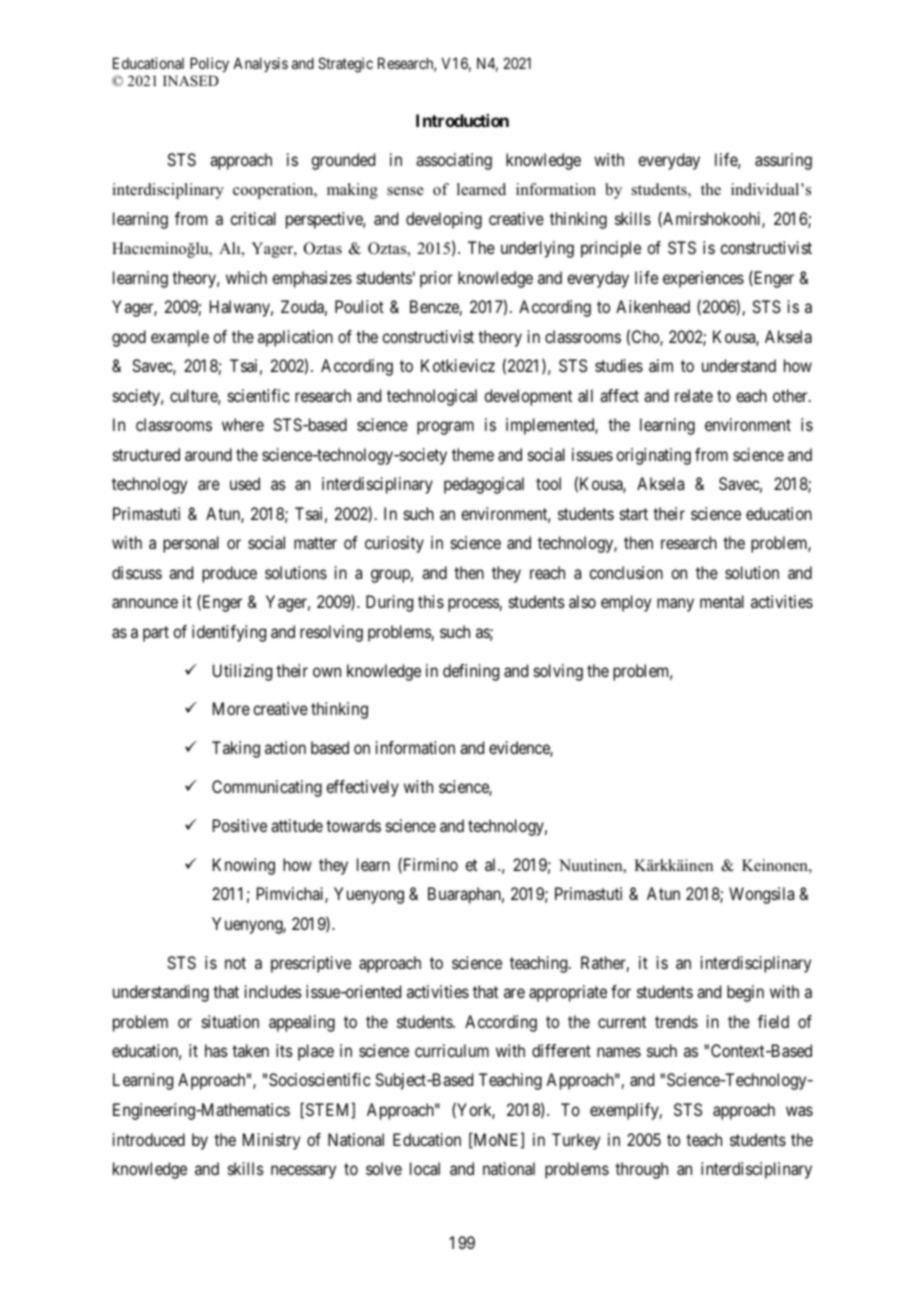 Image resolution: width=924 pixels, height=1309 pixels. Describe the element at coordinates (362, 788) in the page. I see `effectively` at that location.
